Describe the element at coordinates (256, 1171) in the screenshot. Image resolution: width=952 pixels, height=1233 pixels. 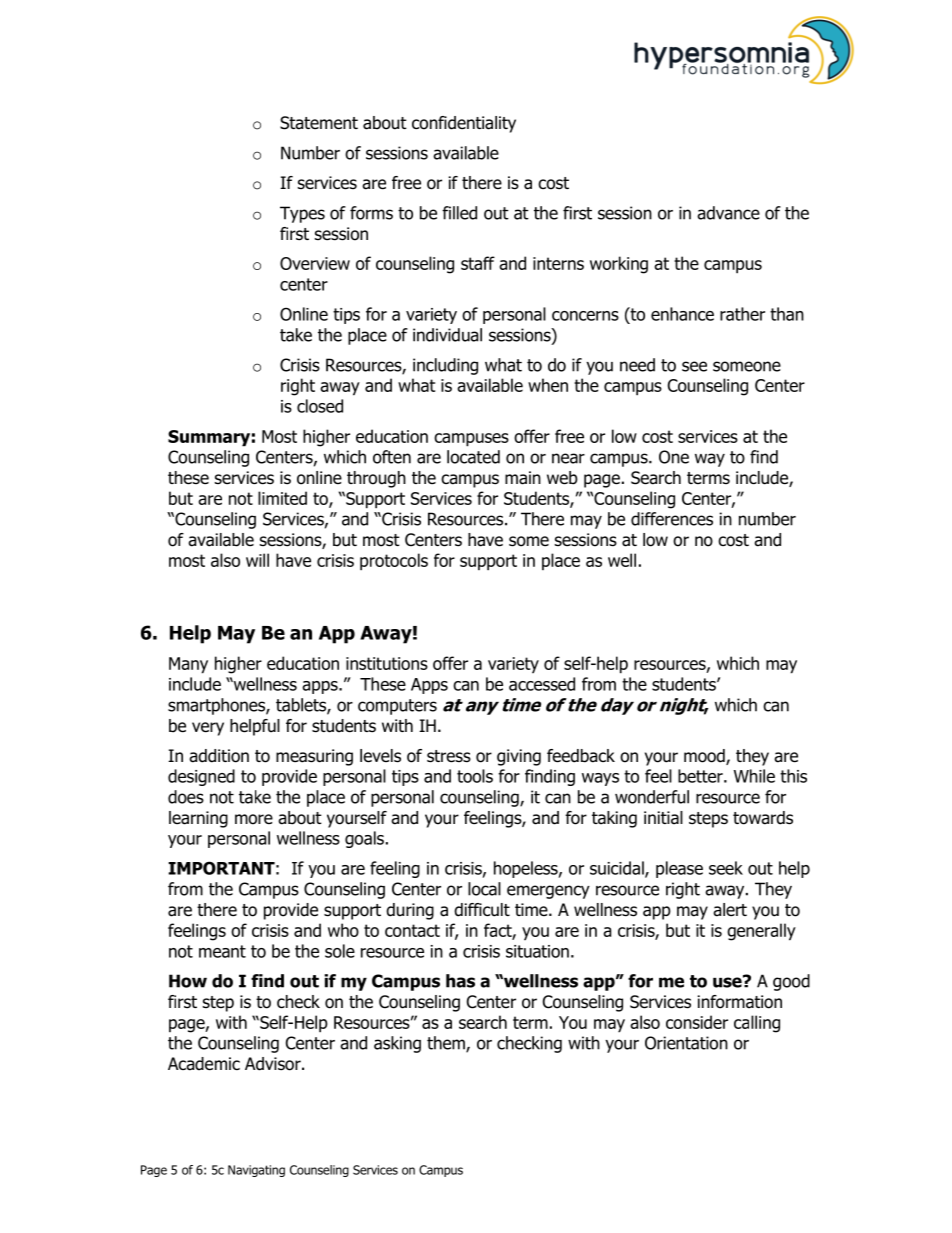
I see `Navigating` at that location.
